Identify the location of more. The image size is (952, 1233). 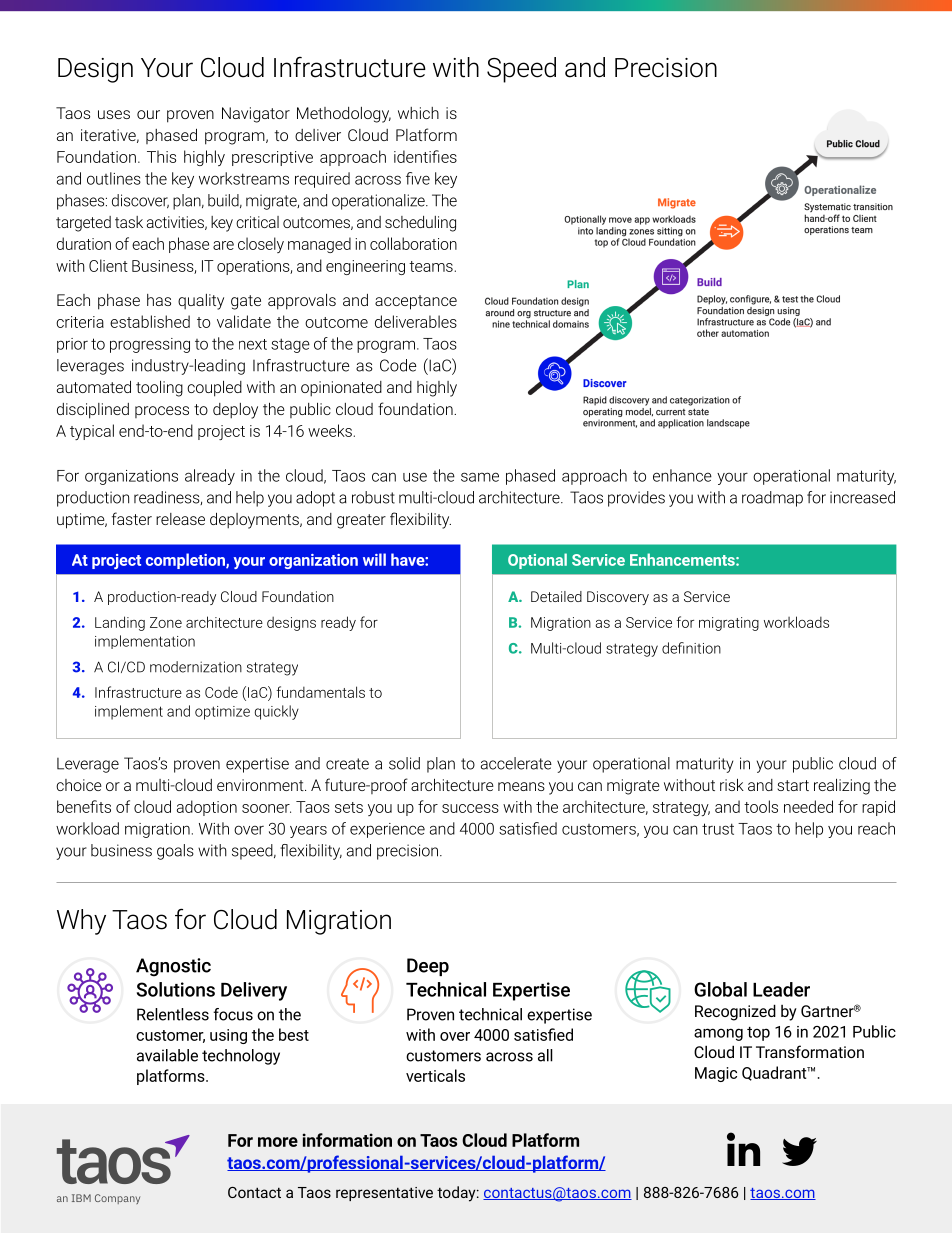
(278, 1142).
